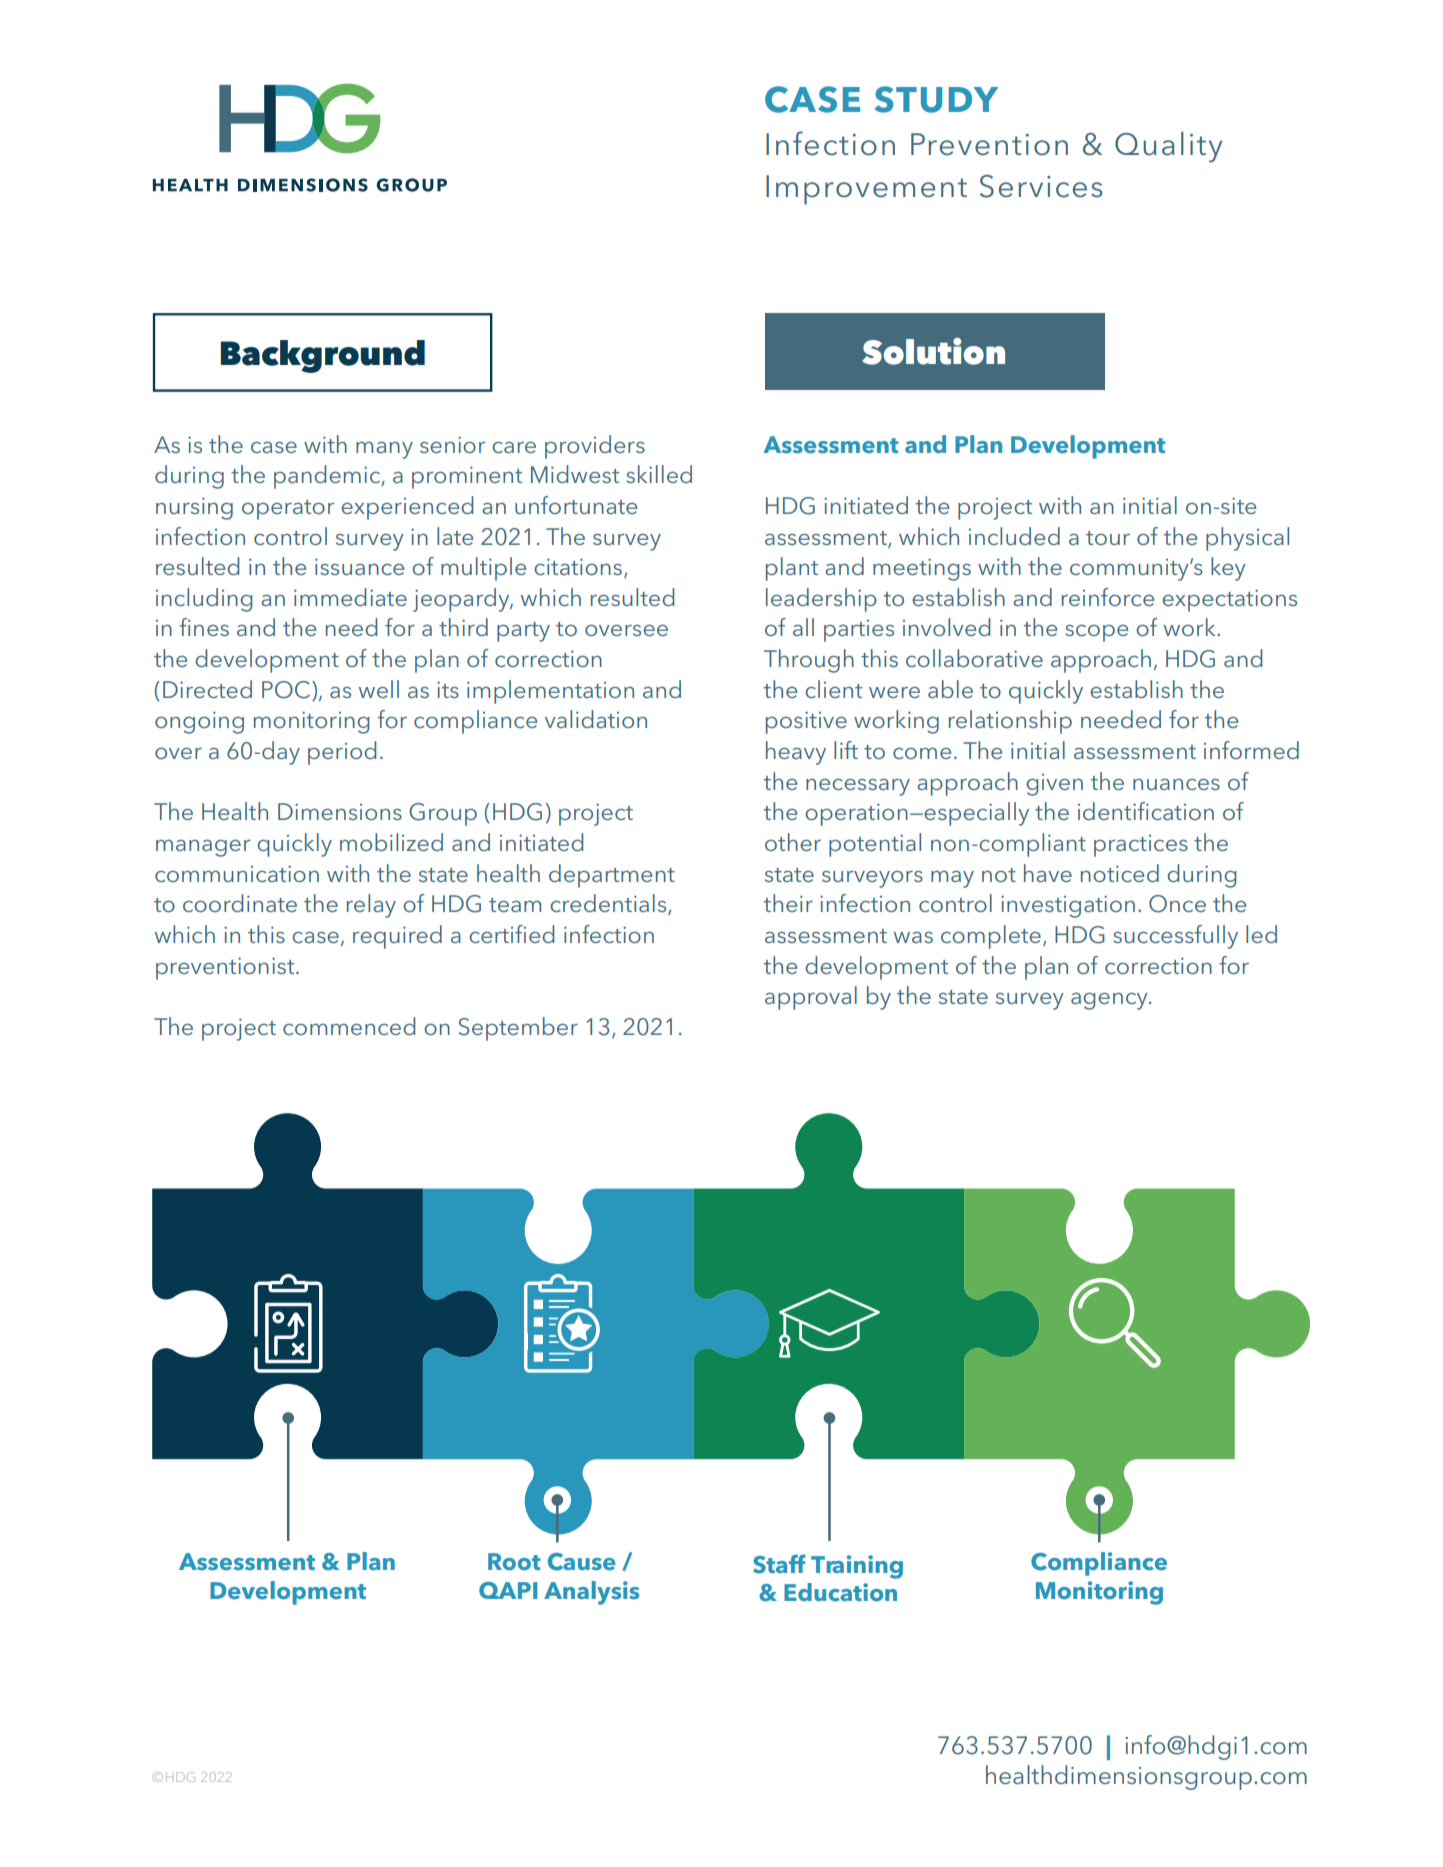 This document has width=1443, height=1867. I want to click on other, so click(793, 842).
